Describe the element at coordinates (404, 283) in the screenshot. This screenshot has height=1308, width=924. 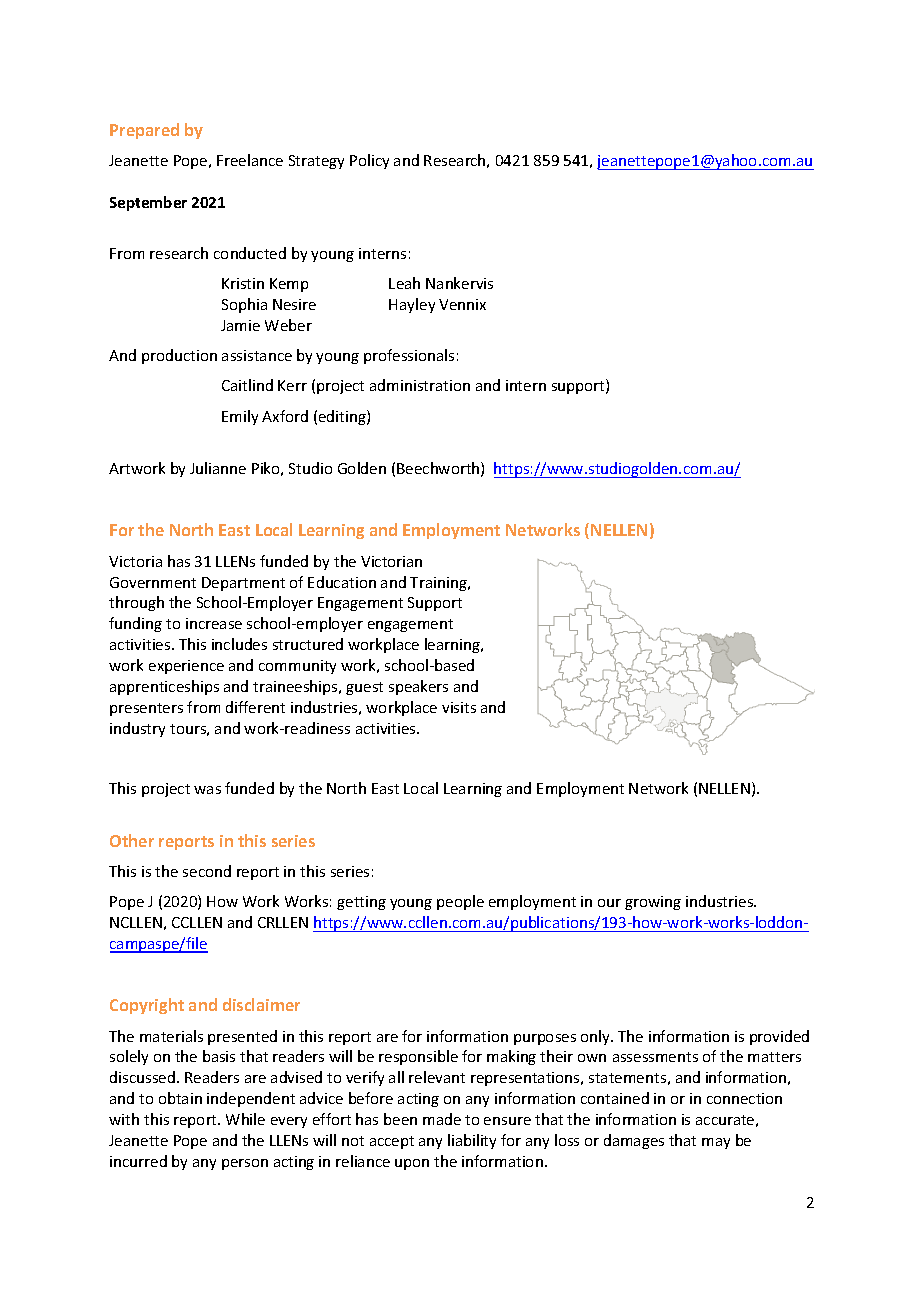
I see `Leah` at that location.
